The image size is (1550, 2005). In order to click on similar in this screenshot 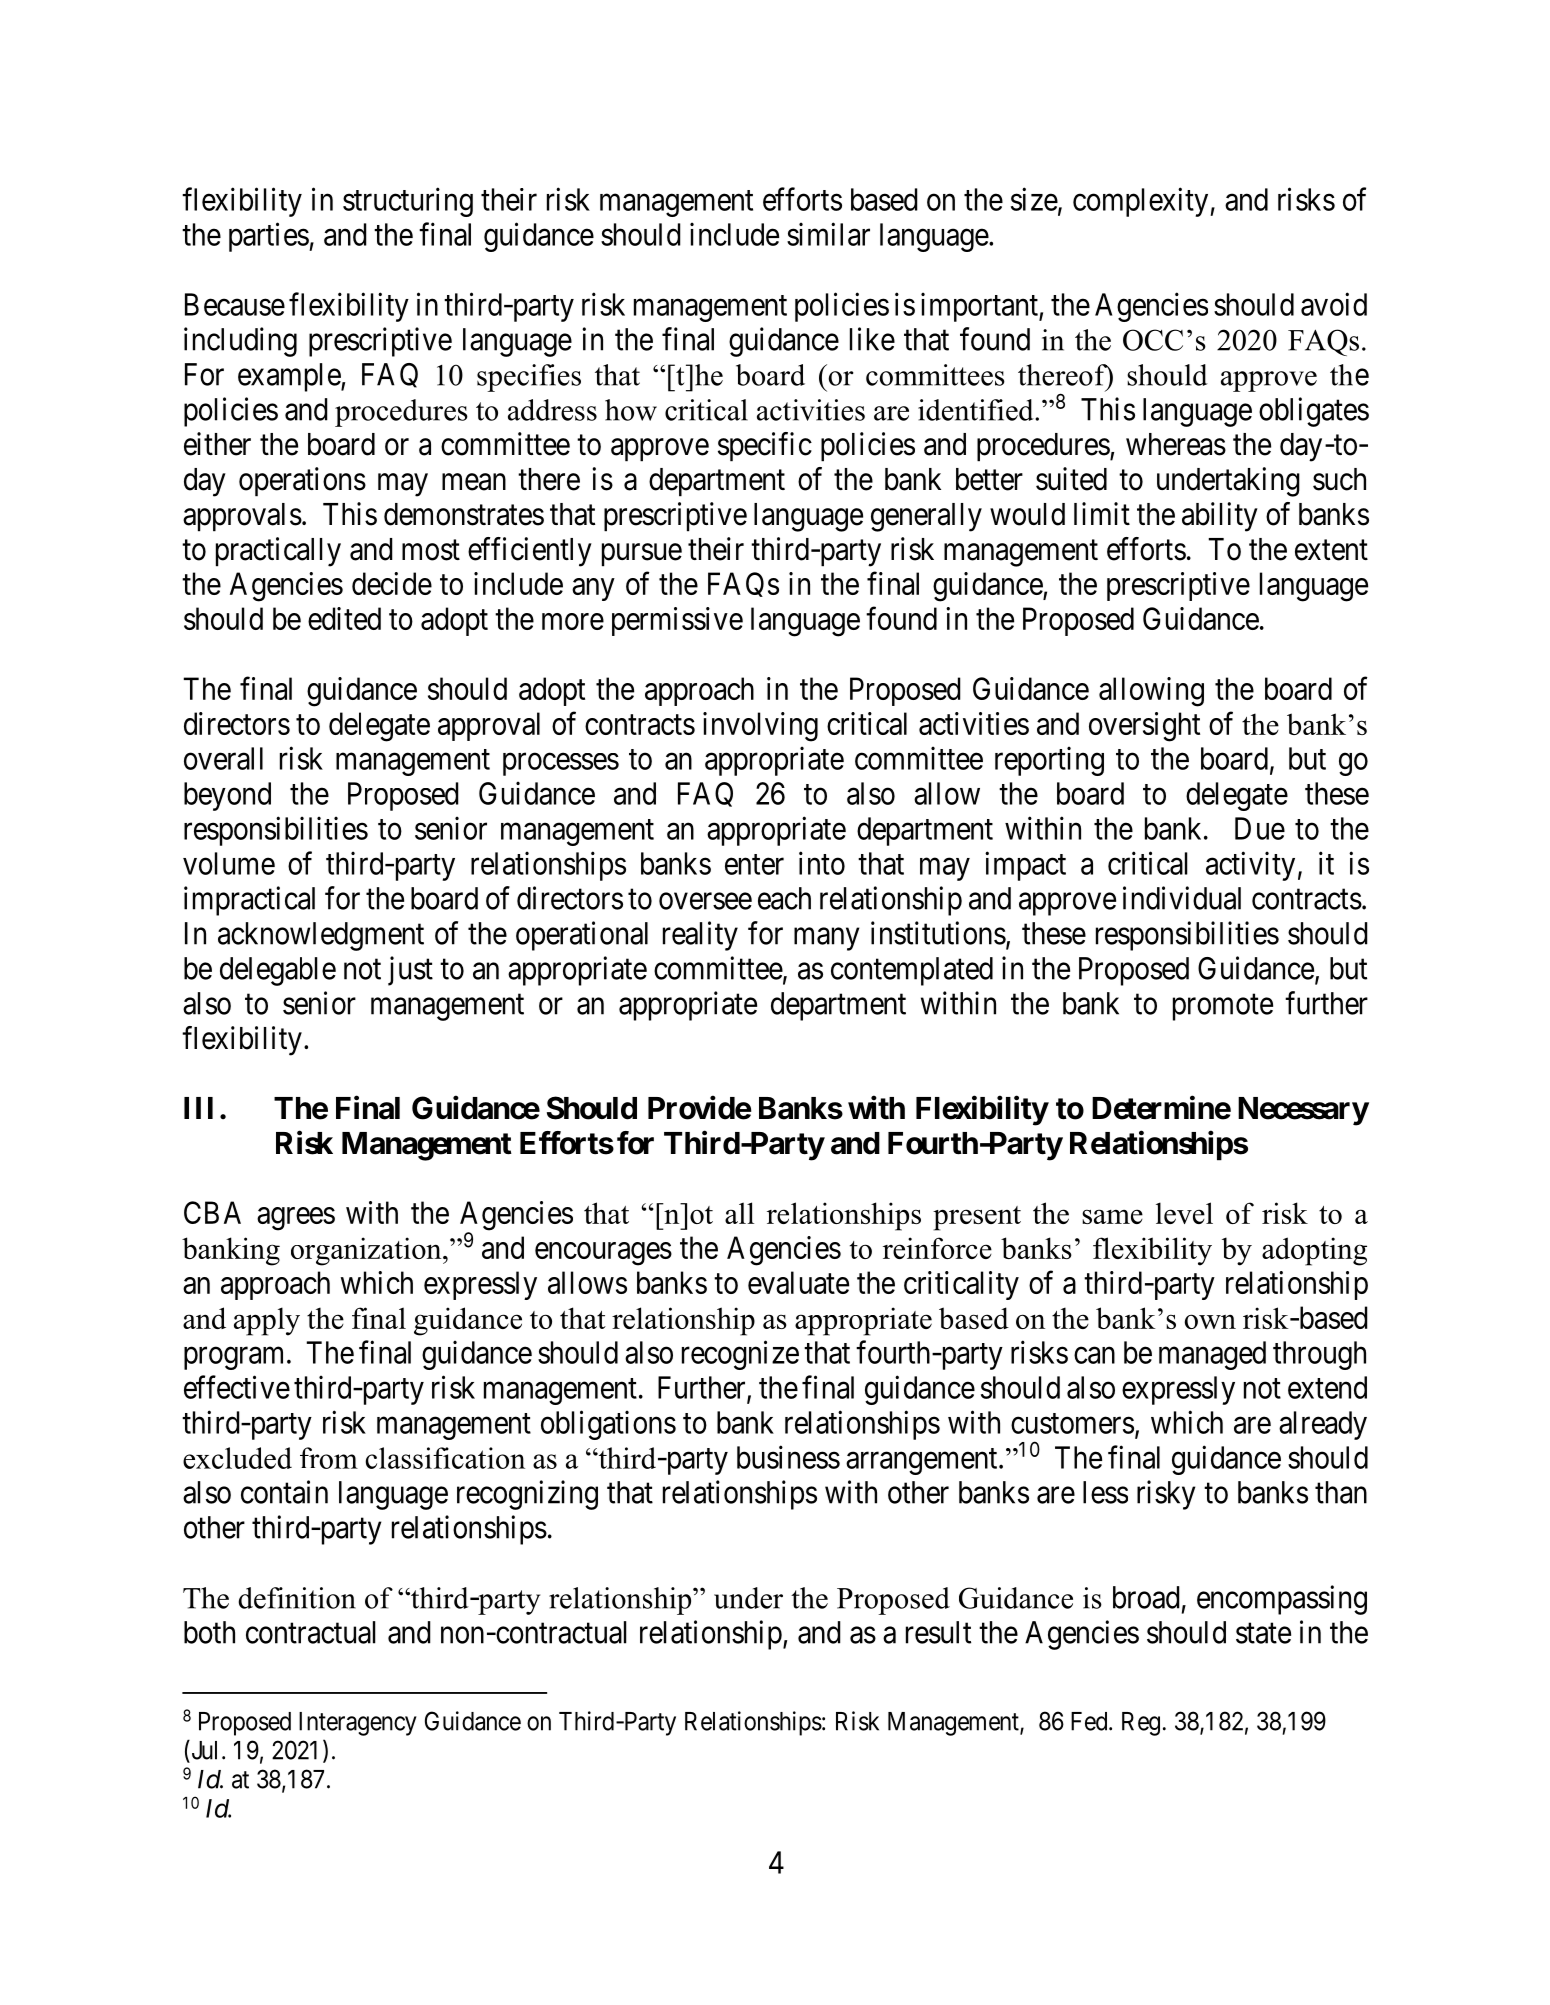, I will do `click(828, 234)`.
